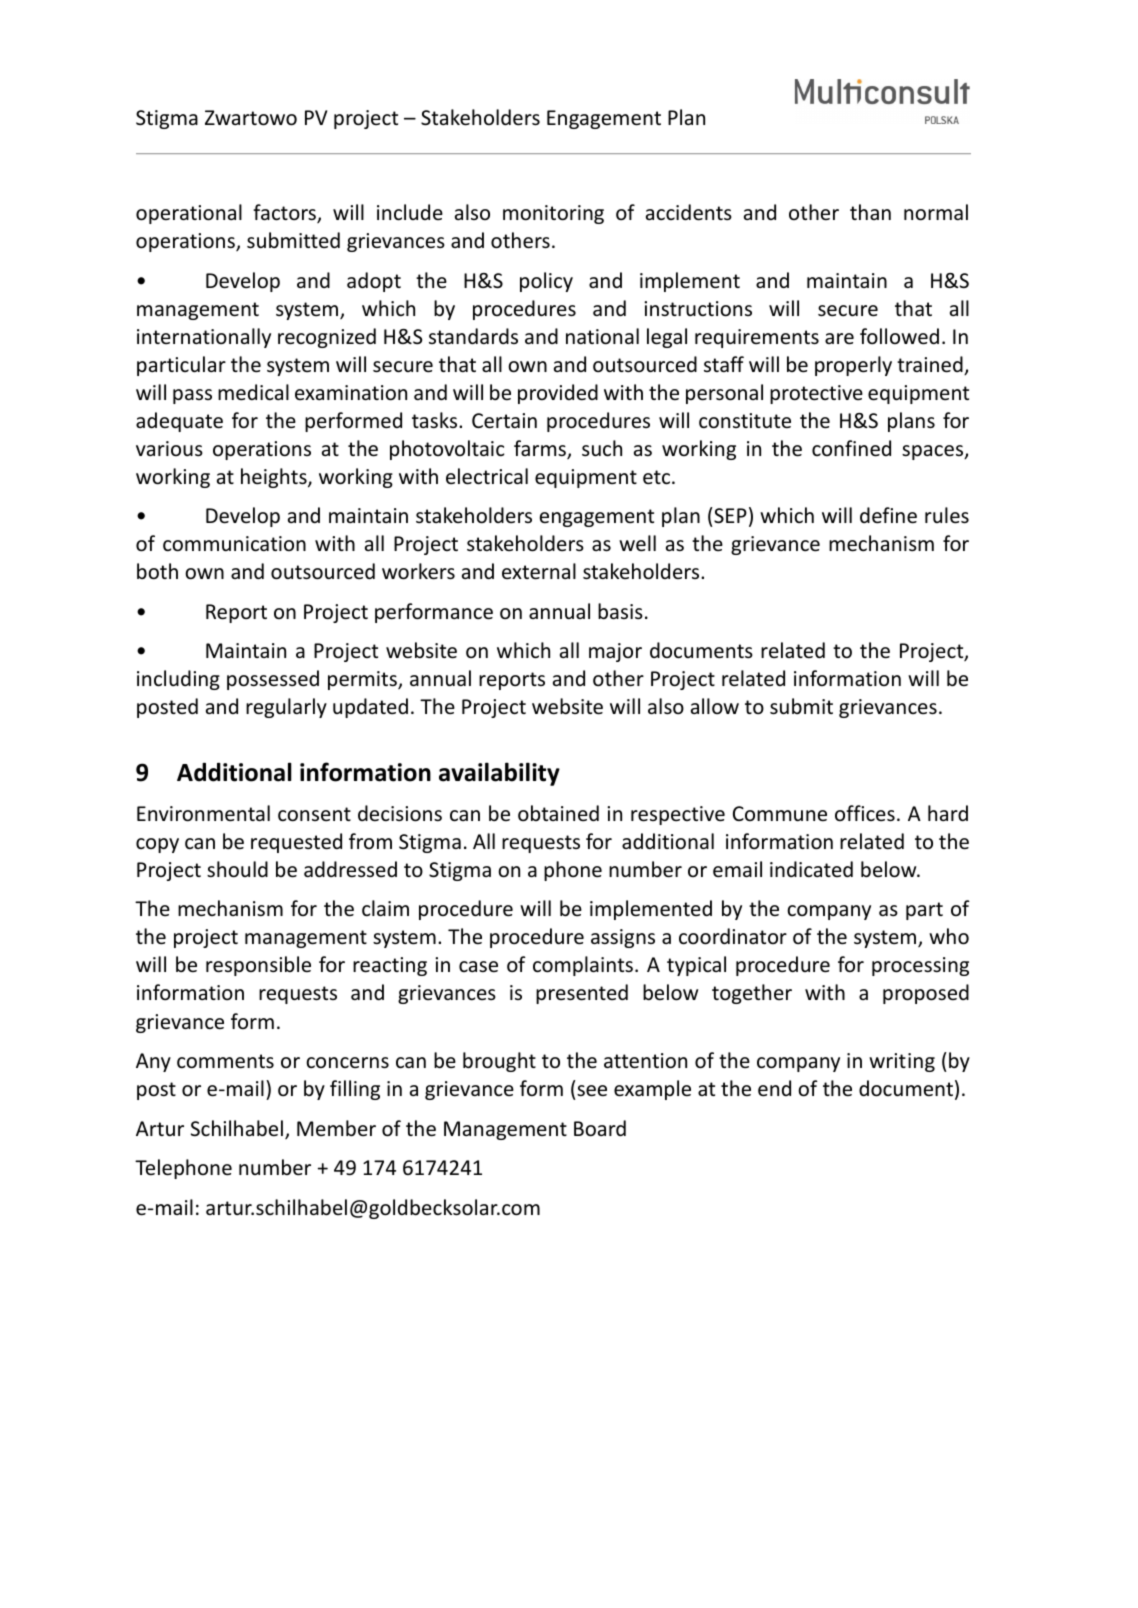  Describe the element at coordinates (553, 214) in the screenshot. I see `monitoring` at that location.
